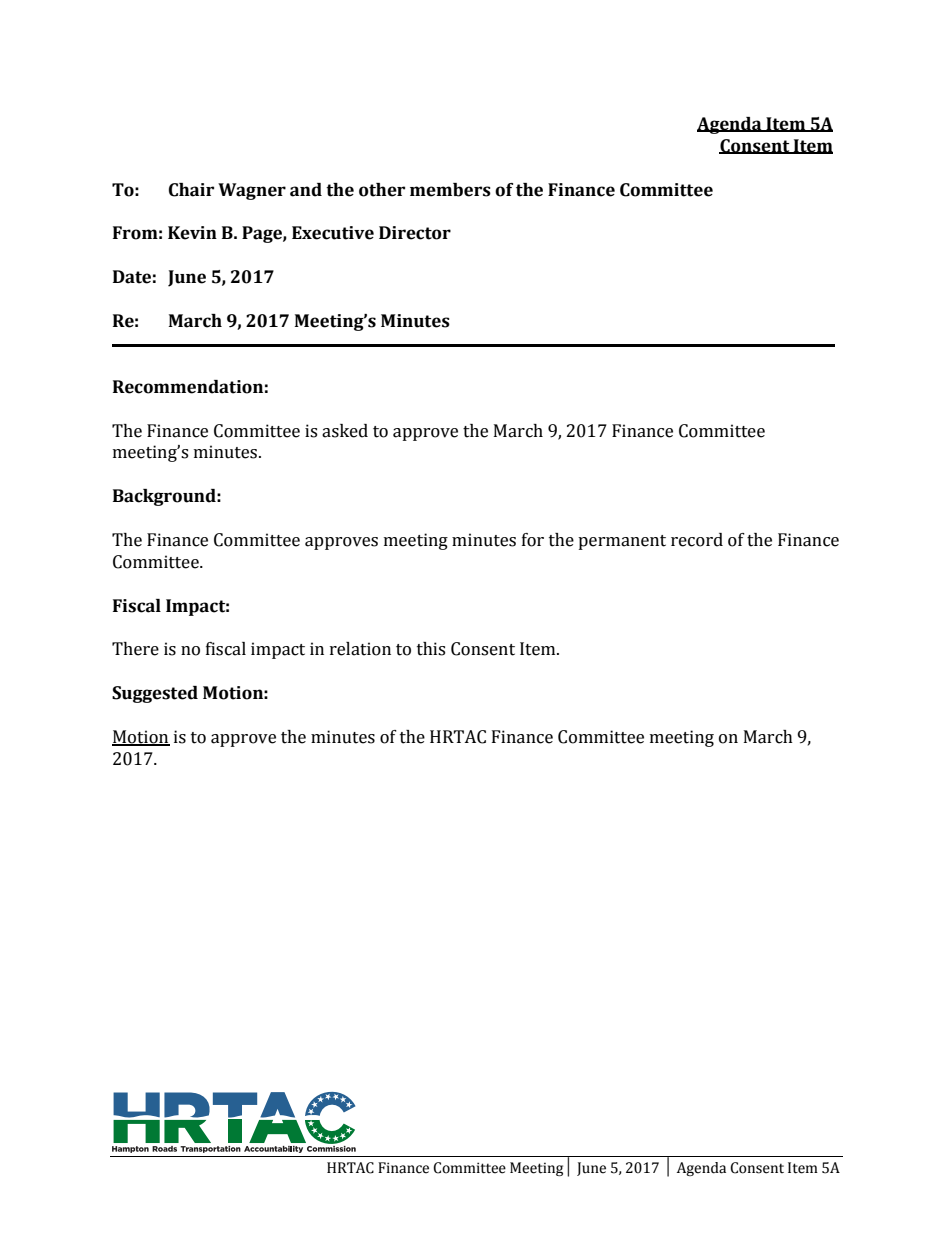 Image resolution: width=952 pixels, height=1233 pixels. What do you see at coordinates (450, 190) in the screenshot?
I see `members` at bounding box center [450, 190].
